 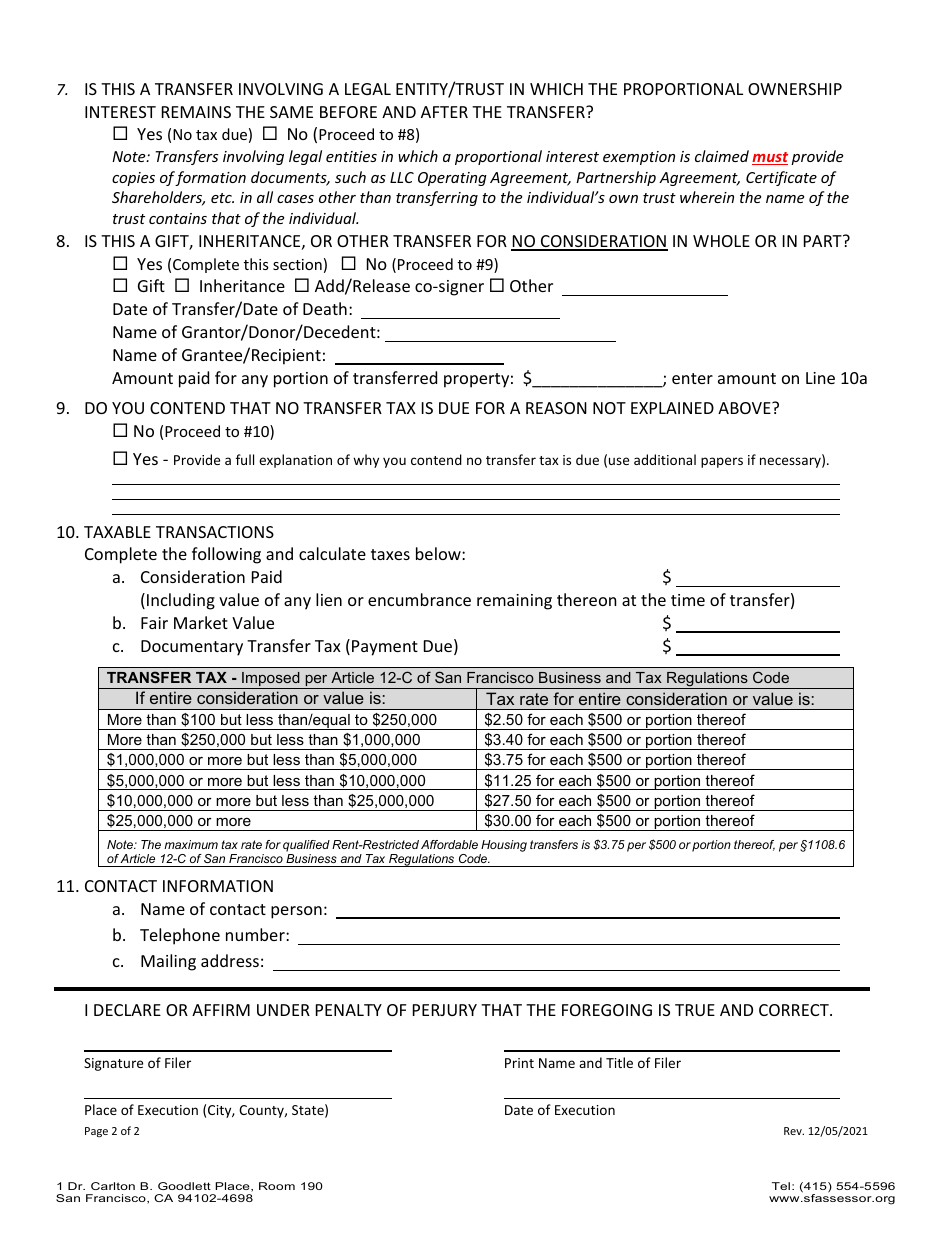 What do you see at coordinates (196, 112) in the document?
I see `REMAINS` at bounding box center [196, 112].
